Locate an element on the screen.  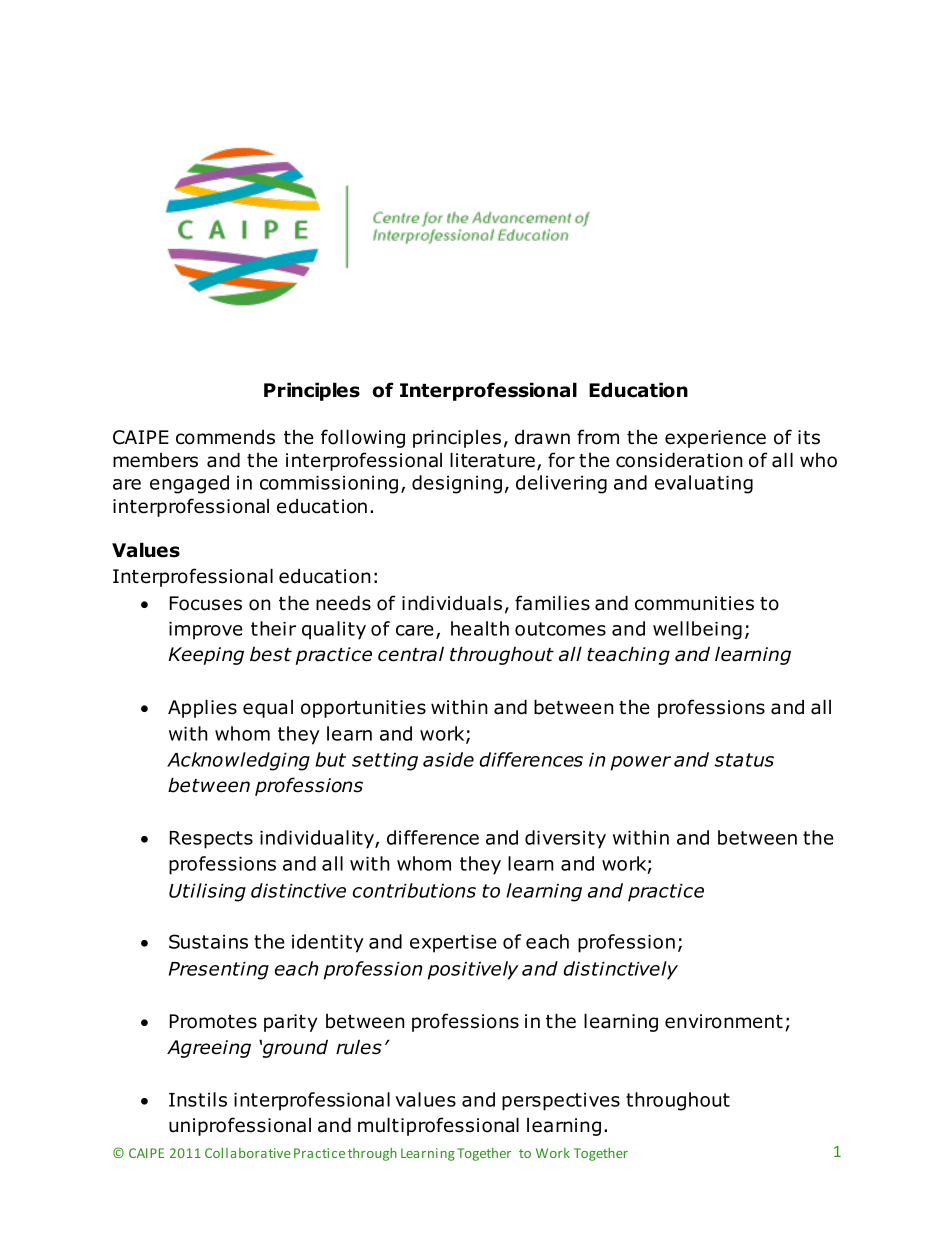
commends is located at coordinates (225, 437).
